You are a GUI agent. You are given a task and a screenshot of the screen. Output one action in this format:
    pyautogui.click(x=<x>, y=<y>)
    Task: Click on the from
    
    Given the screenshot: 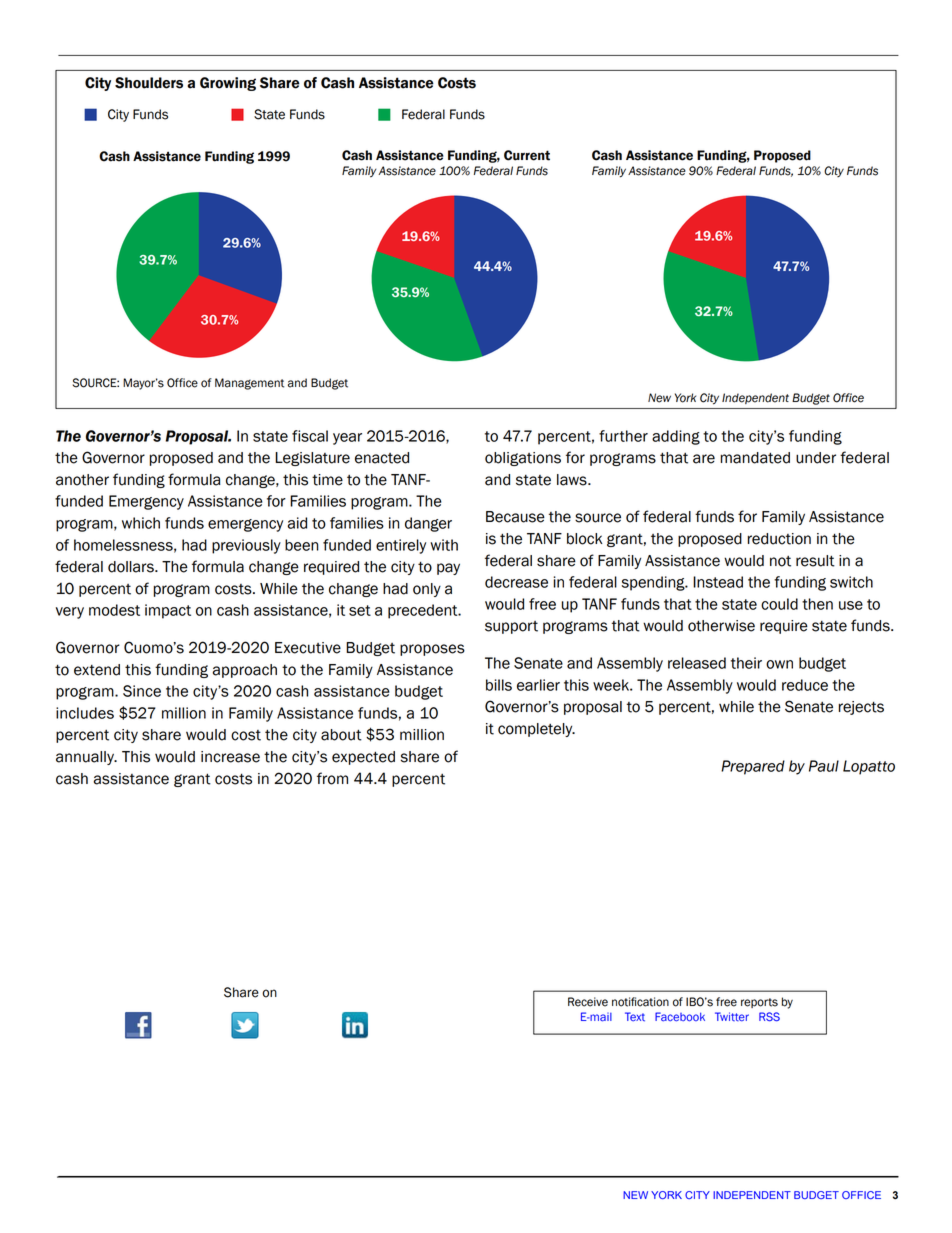 What is the action you would take?
    pyautogui.click(x=332, y=778)
